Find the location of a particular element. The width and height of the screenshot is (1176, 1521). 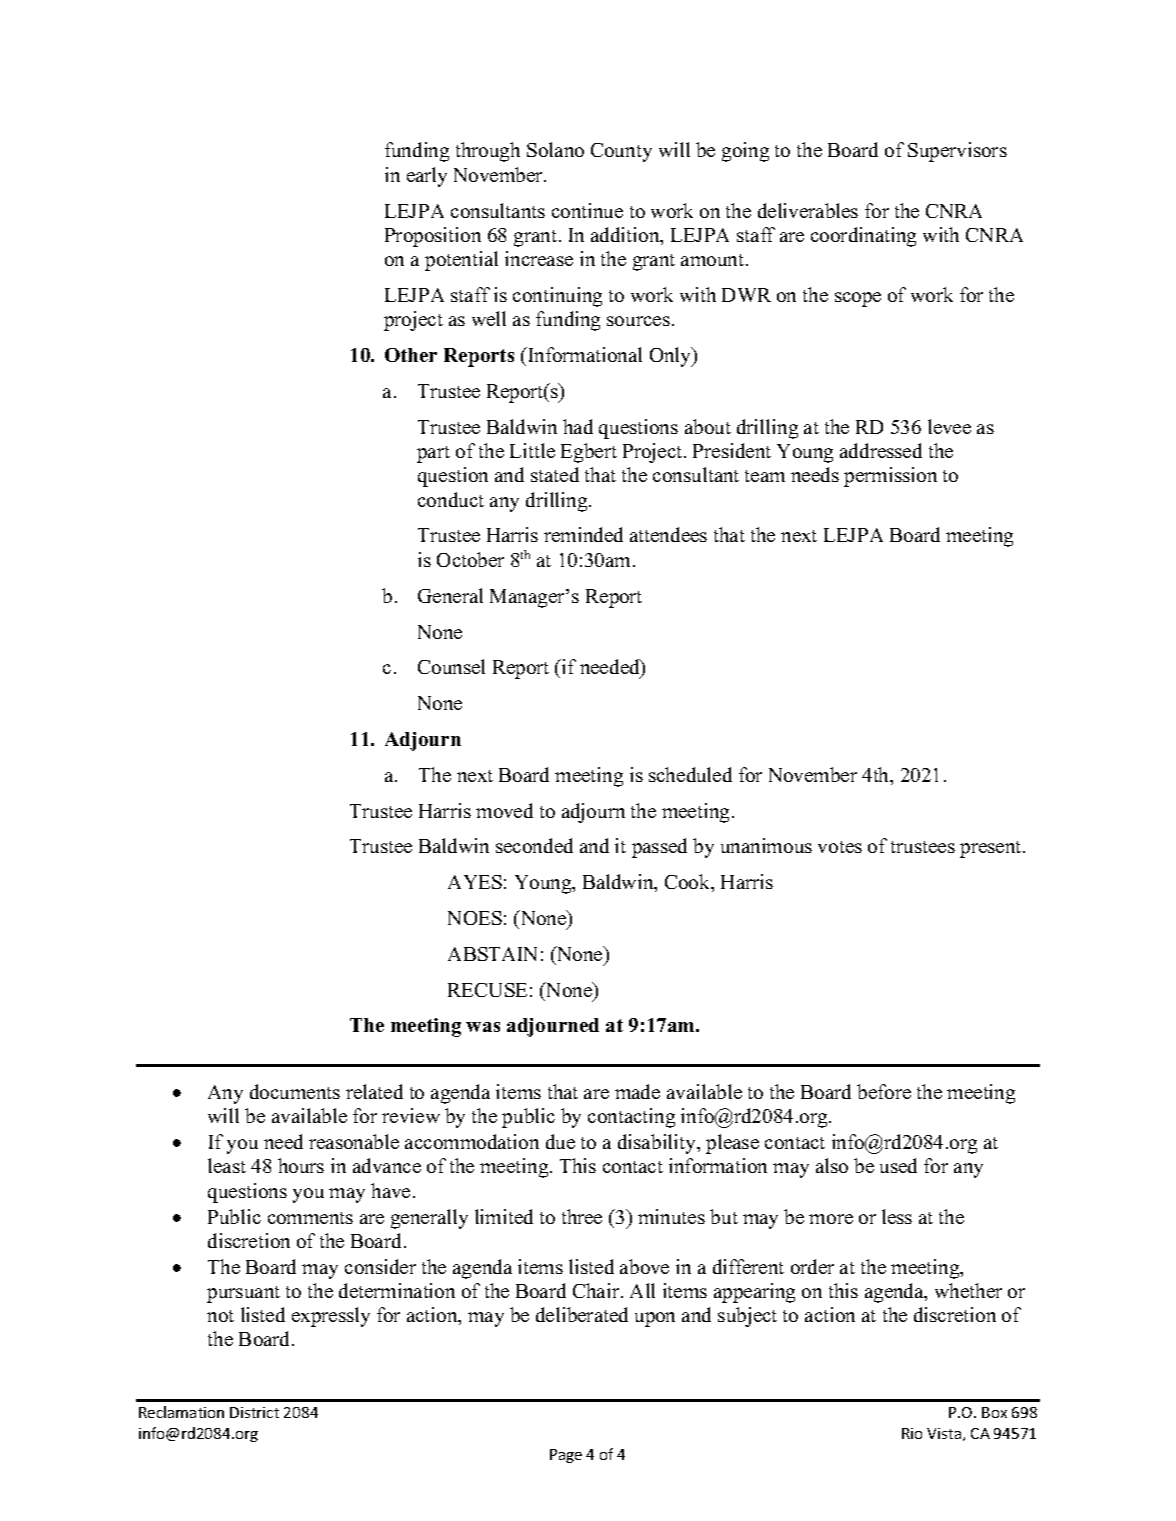

coordinating is located at coordinates (863, 237).
